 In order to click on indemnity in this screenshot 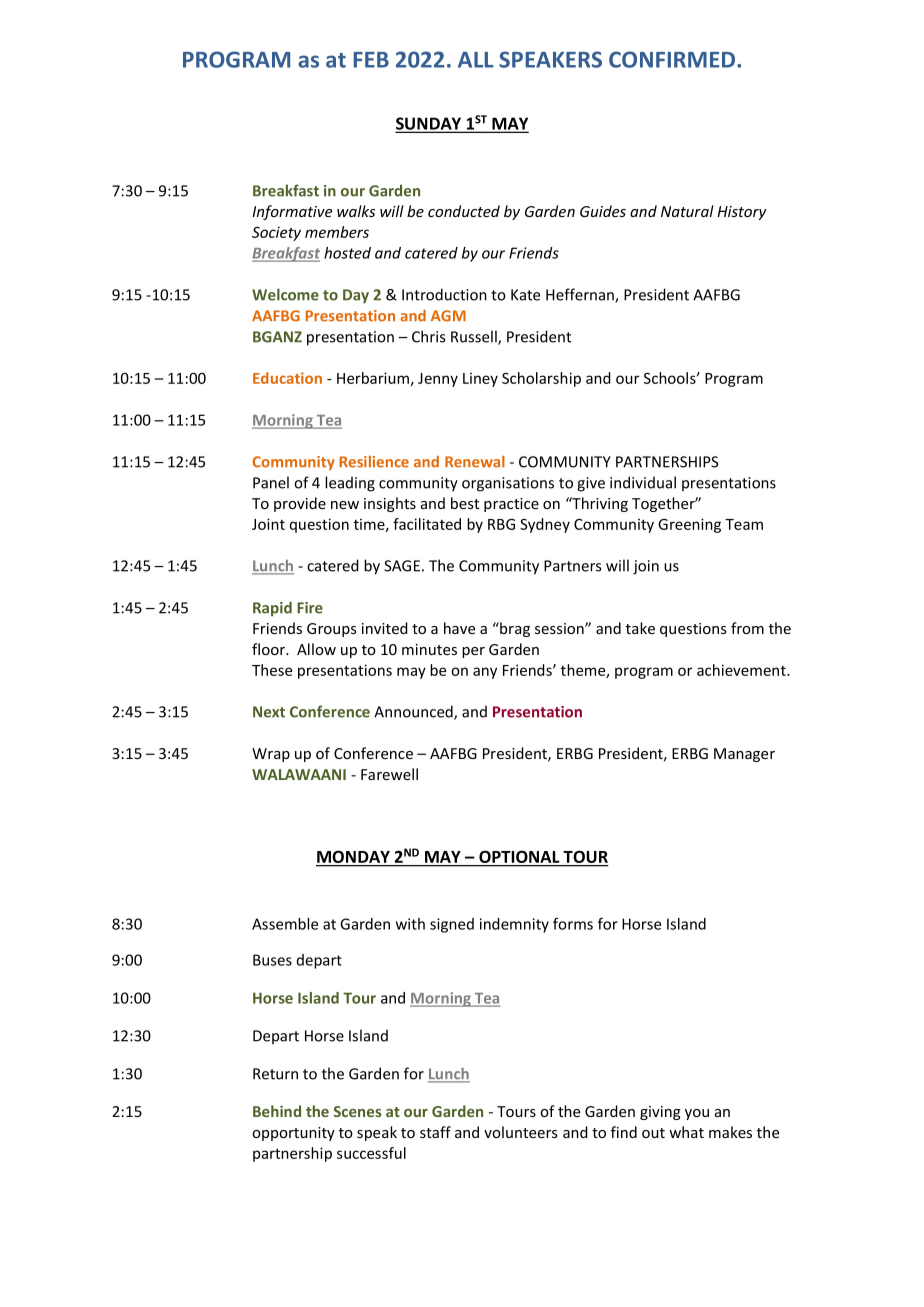, I will do `click(514, 925)`.
